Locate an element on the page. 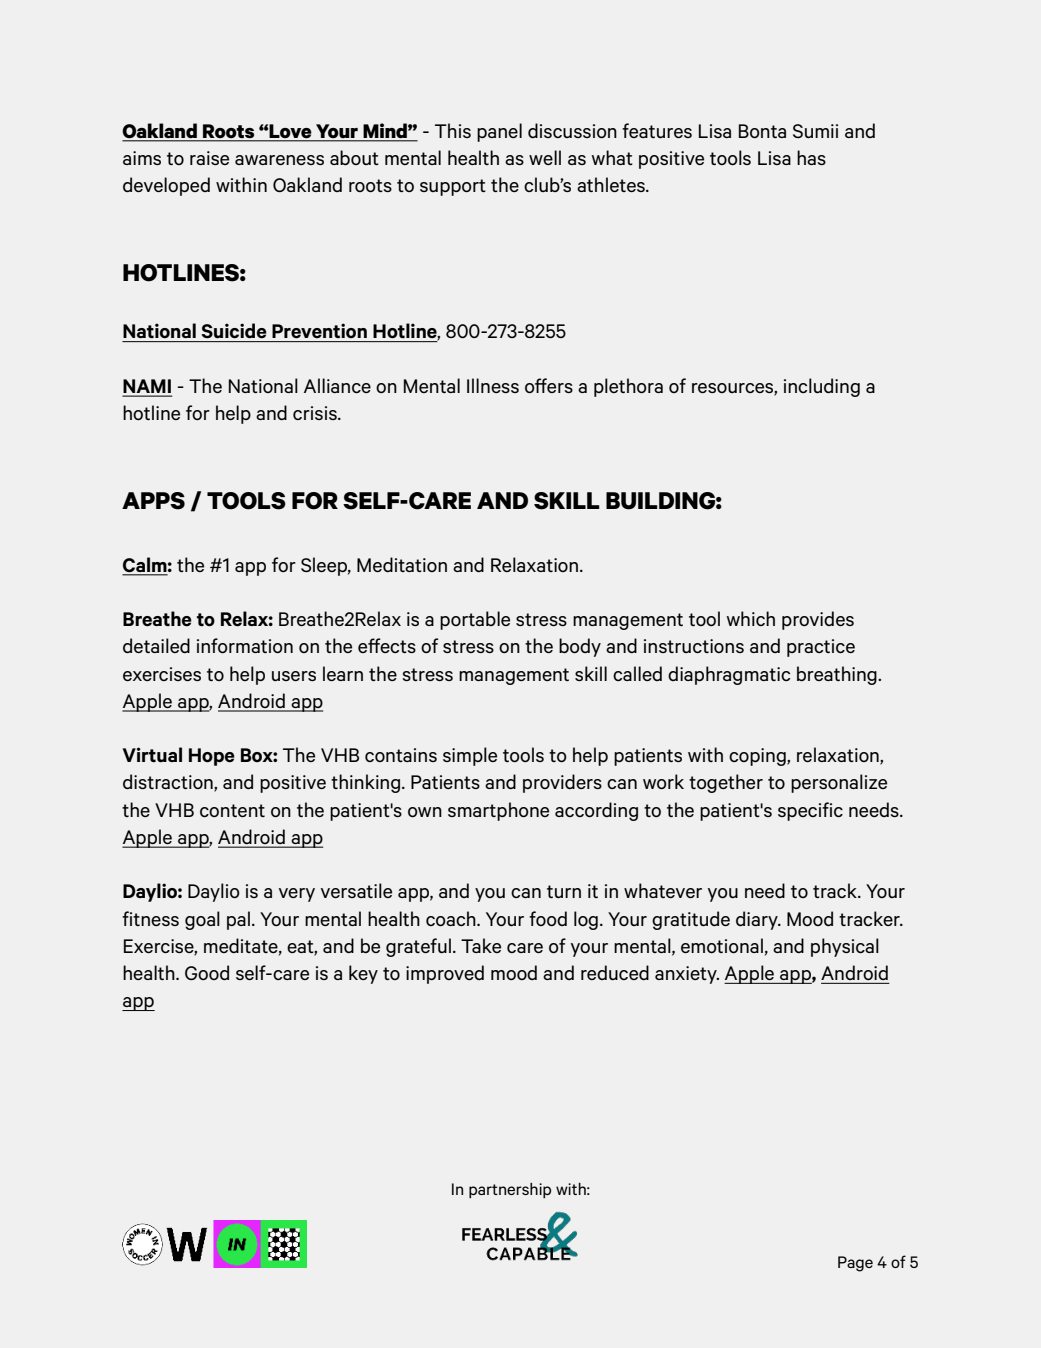  Meditation is located at coordinates (402, 564).
